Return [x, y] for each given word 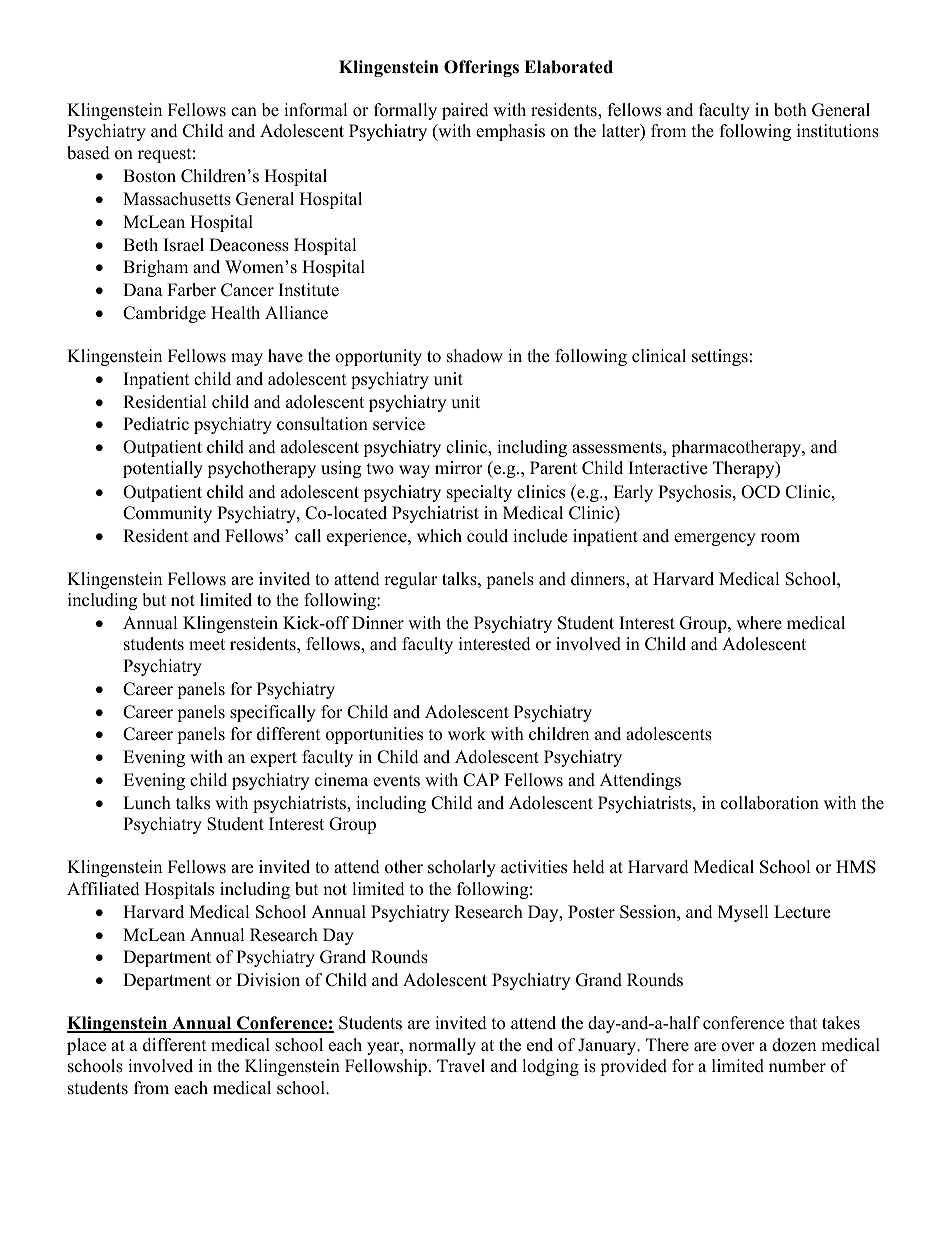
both [790, 110]
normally [442, 1046]
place [86, 1046]
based [88, 153]
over [738, 1047]
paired [465, 111]
